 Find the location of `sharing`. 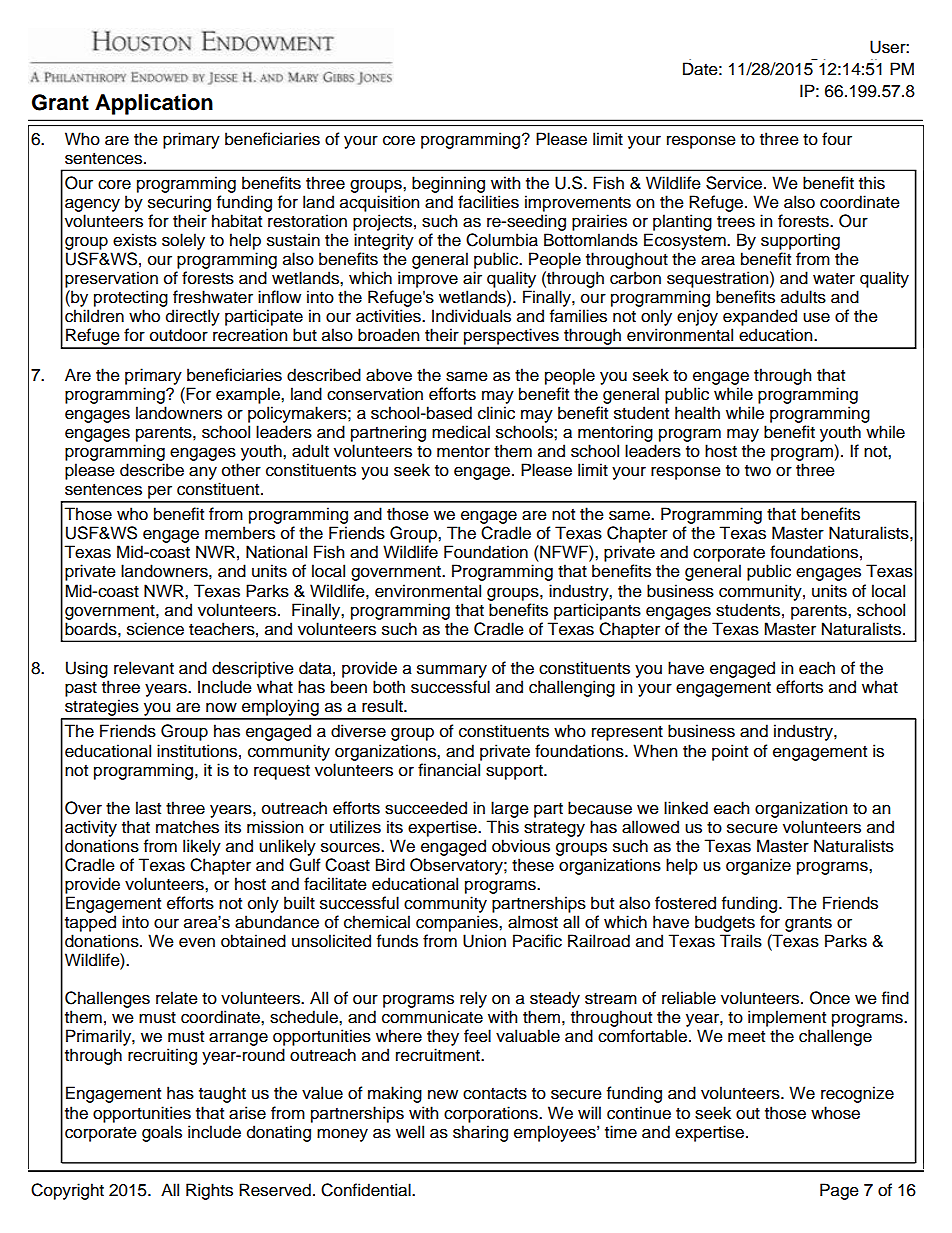

sharing is located at coordinates (480, 1133).
